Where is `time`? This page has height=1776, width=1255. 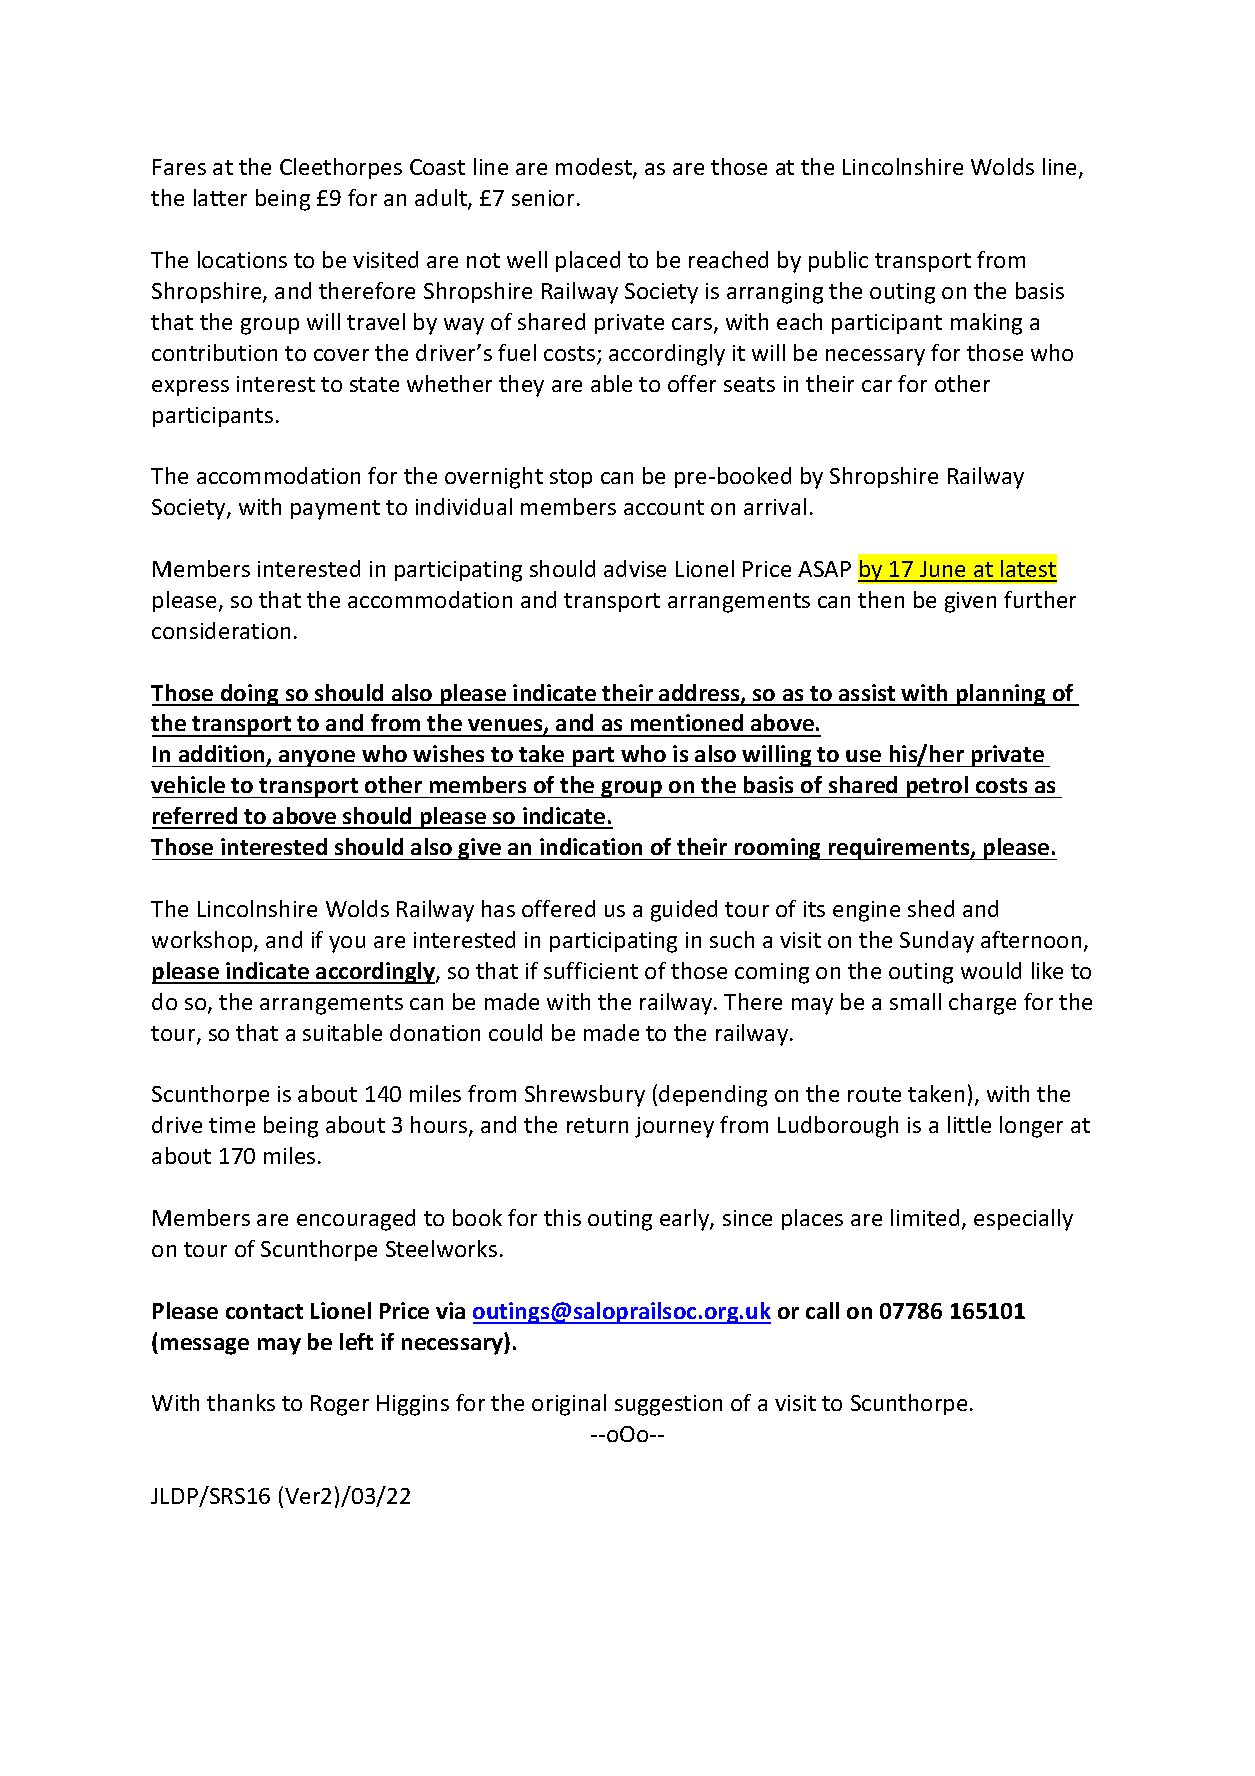 time is located at coordinates (232, 1125).
